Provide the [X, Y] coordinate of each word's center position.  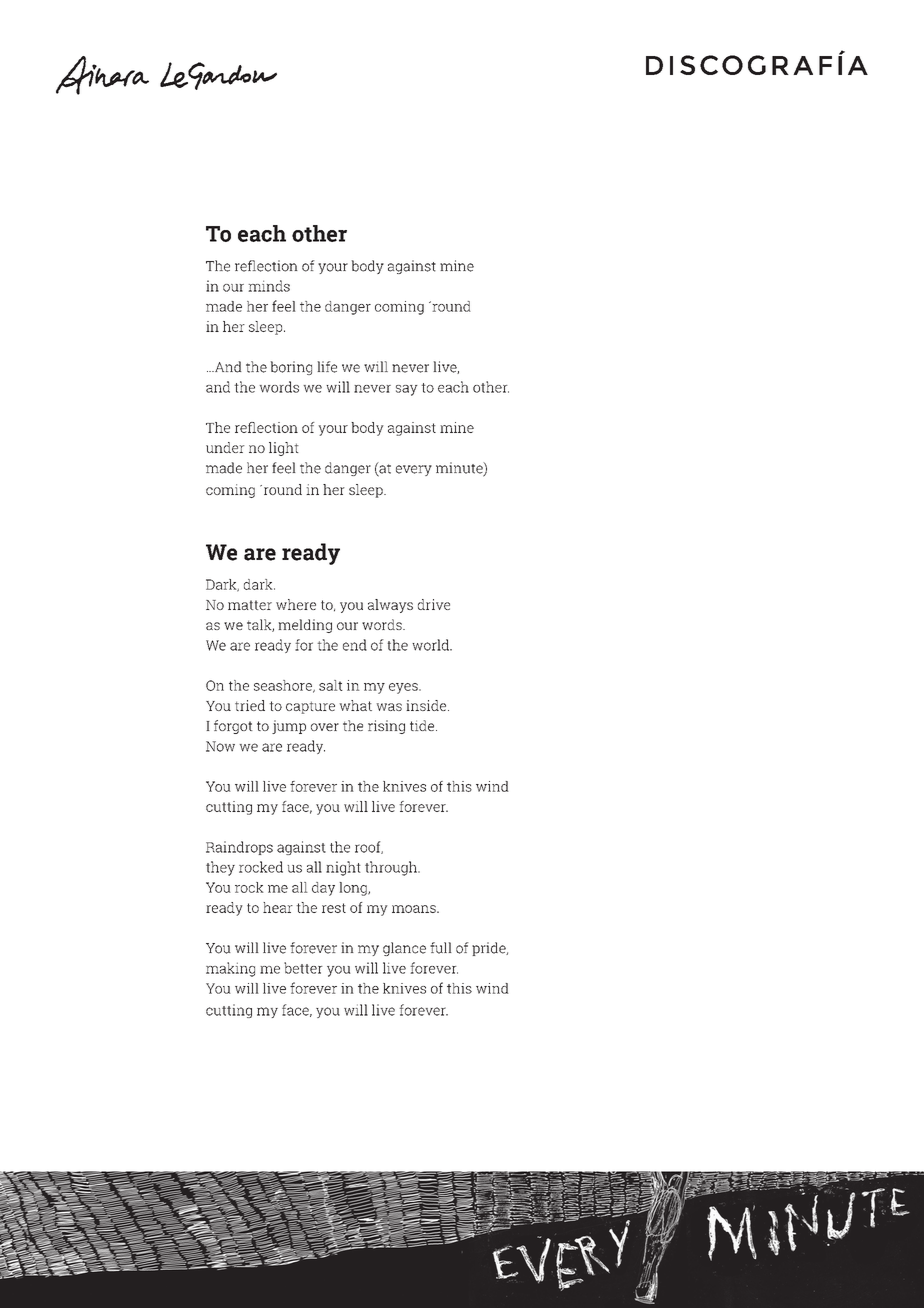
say [407, 390]
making [230, 969]
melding [305, 626]
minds [269, 286]
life [327, 367]
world [431, 645]
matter [250, 605]
